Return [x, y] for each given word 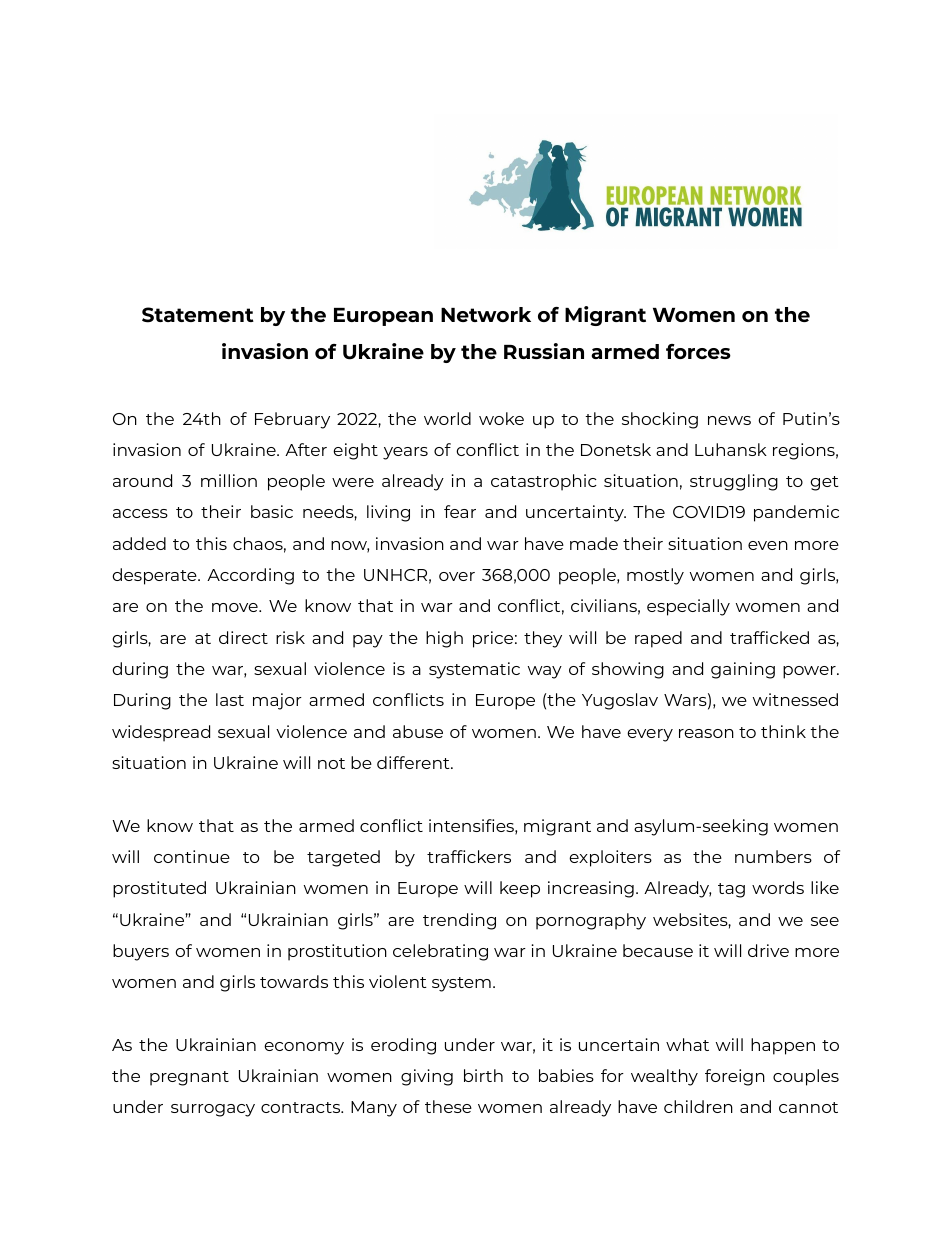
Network [486, 314]
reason [706, 733]
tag [731, 890]
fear [460, 511]
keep [520, 889]
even [768, 545]
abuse [418, 731]
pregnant [189, 1078]
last [230, 699]
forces [698, 351]
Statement [198, 315]
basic [272, 511]
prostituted [159, 889]
